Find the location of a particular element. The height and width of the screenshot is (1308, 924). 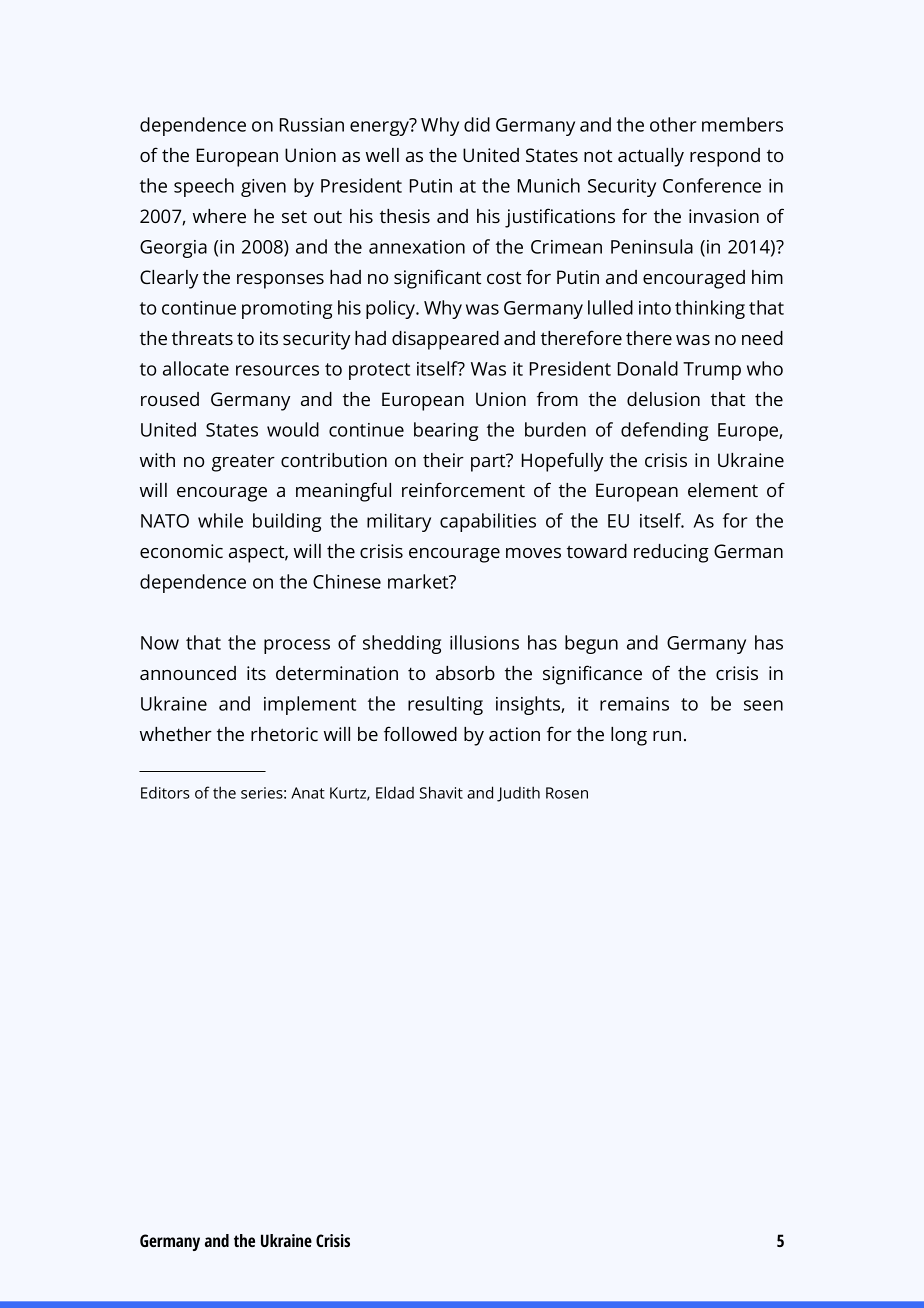

Judith is located at coordinates (518, 794).
